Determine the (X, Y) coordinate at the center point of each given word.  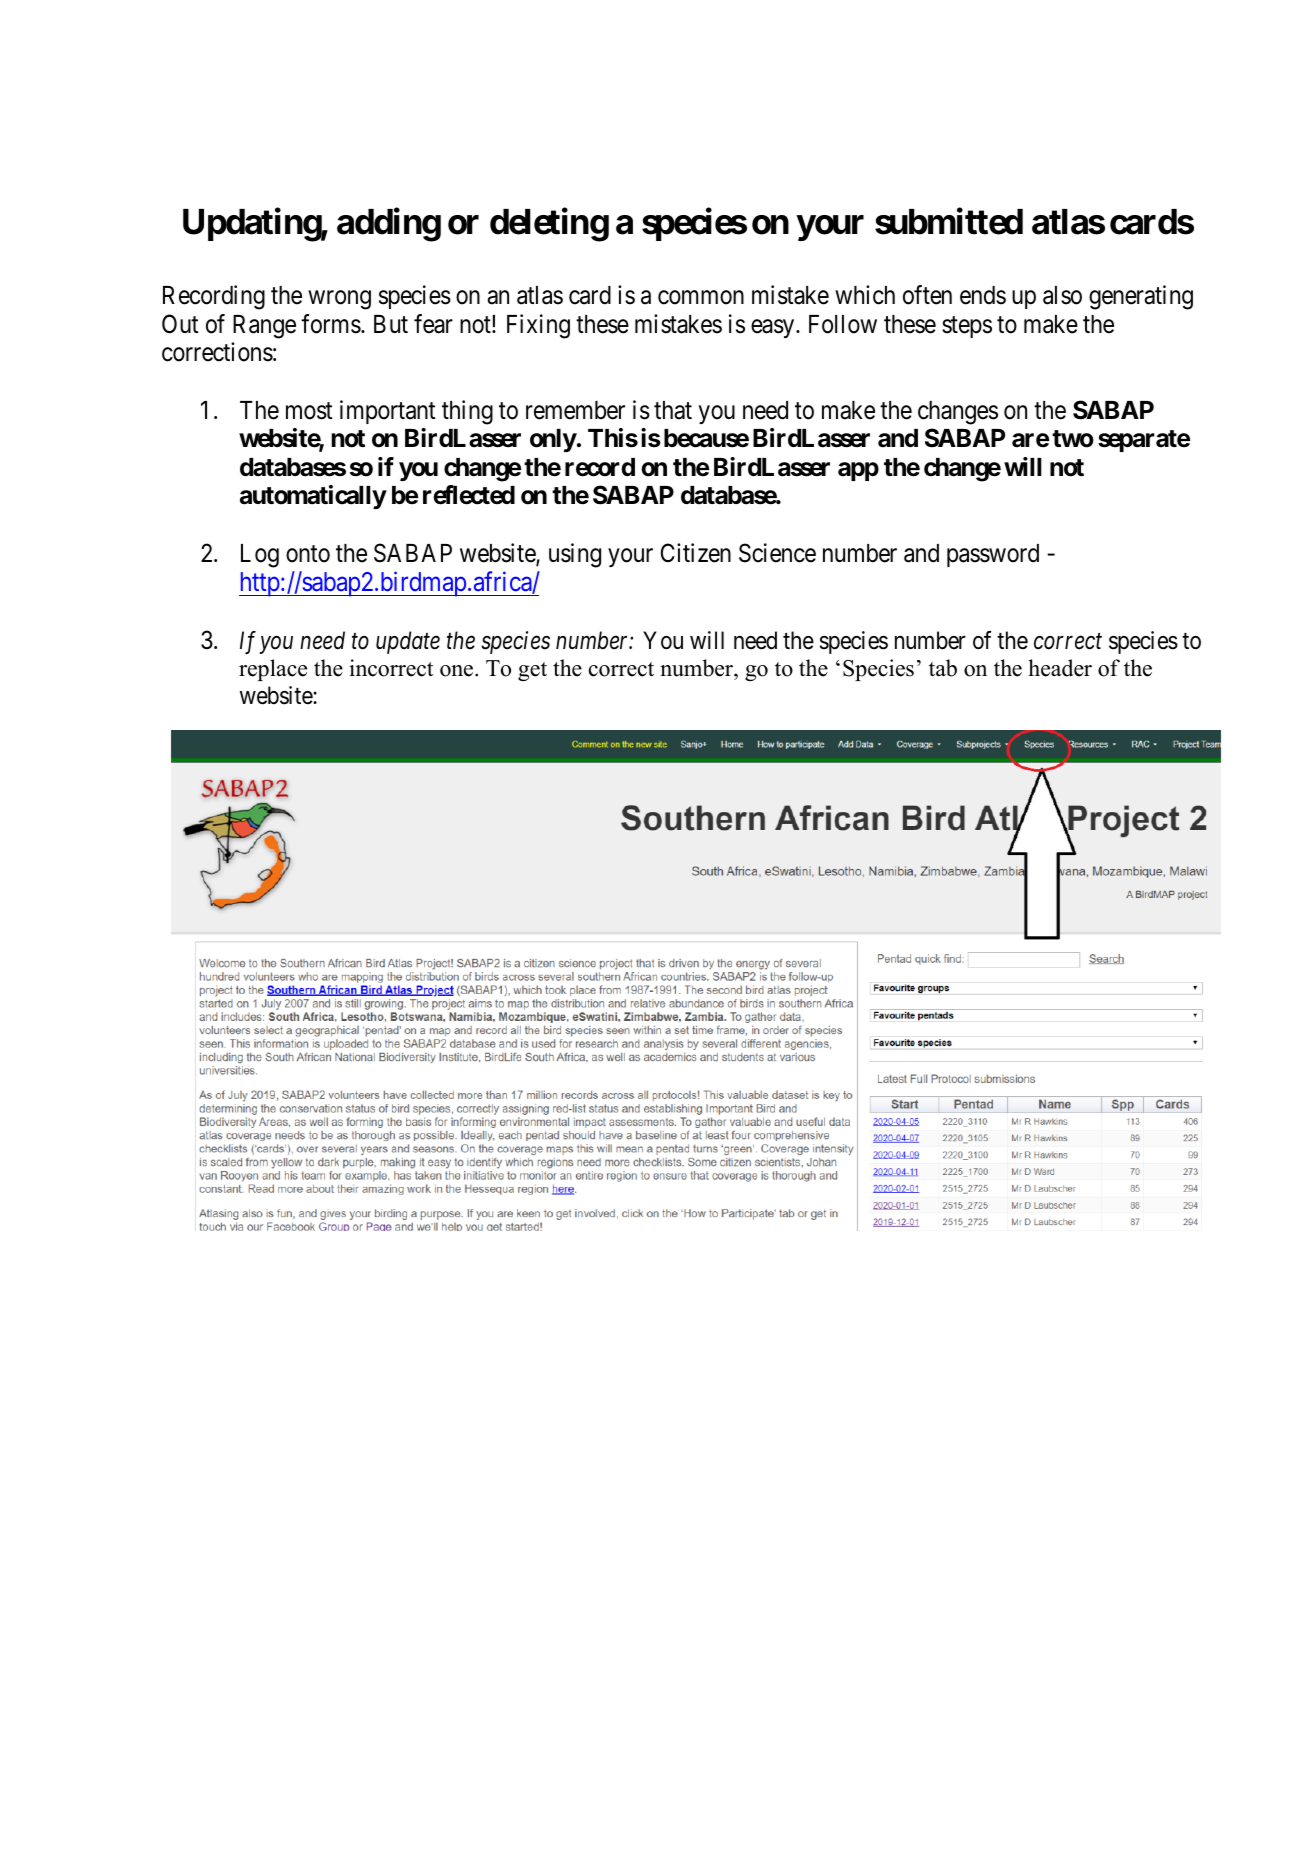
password (993, 555)
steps (967, 327)
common (701, 298)
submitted (949, 221)
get (532, 671)
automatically (313, 497)
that (673, 410)
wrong (340, 300)
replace (273, 670)
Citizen (696, 553)
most (309, 411)
